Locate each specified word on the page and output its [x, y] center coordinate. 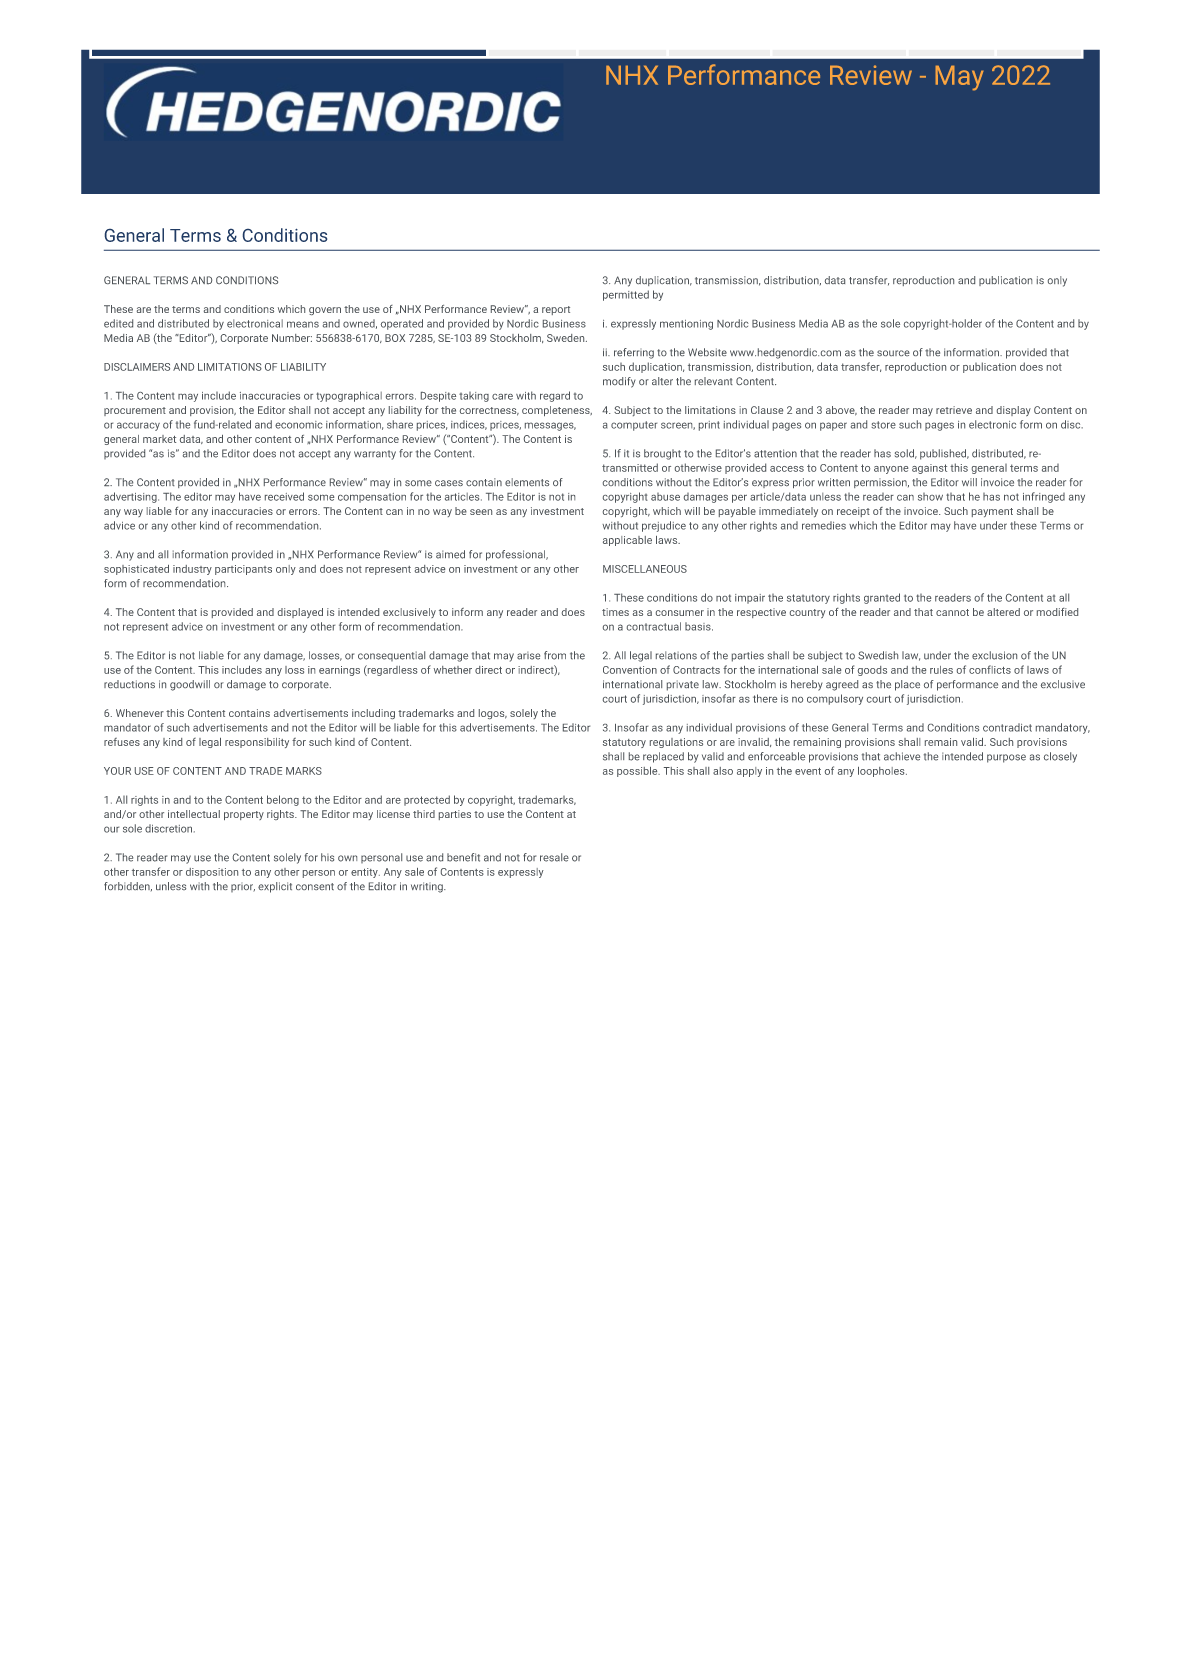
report [556, 310]
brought [662, 454]
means [303, 324]
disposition [212, 873]
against [929, 469]
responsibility [257, 743]
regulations [676, 743]
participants [243, 570]
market [159, 439]
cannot [952, 612]
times [615, 612]
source [893, 353]
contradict [1007, 727]
